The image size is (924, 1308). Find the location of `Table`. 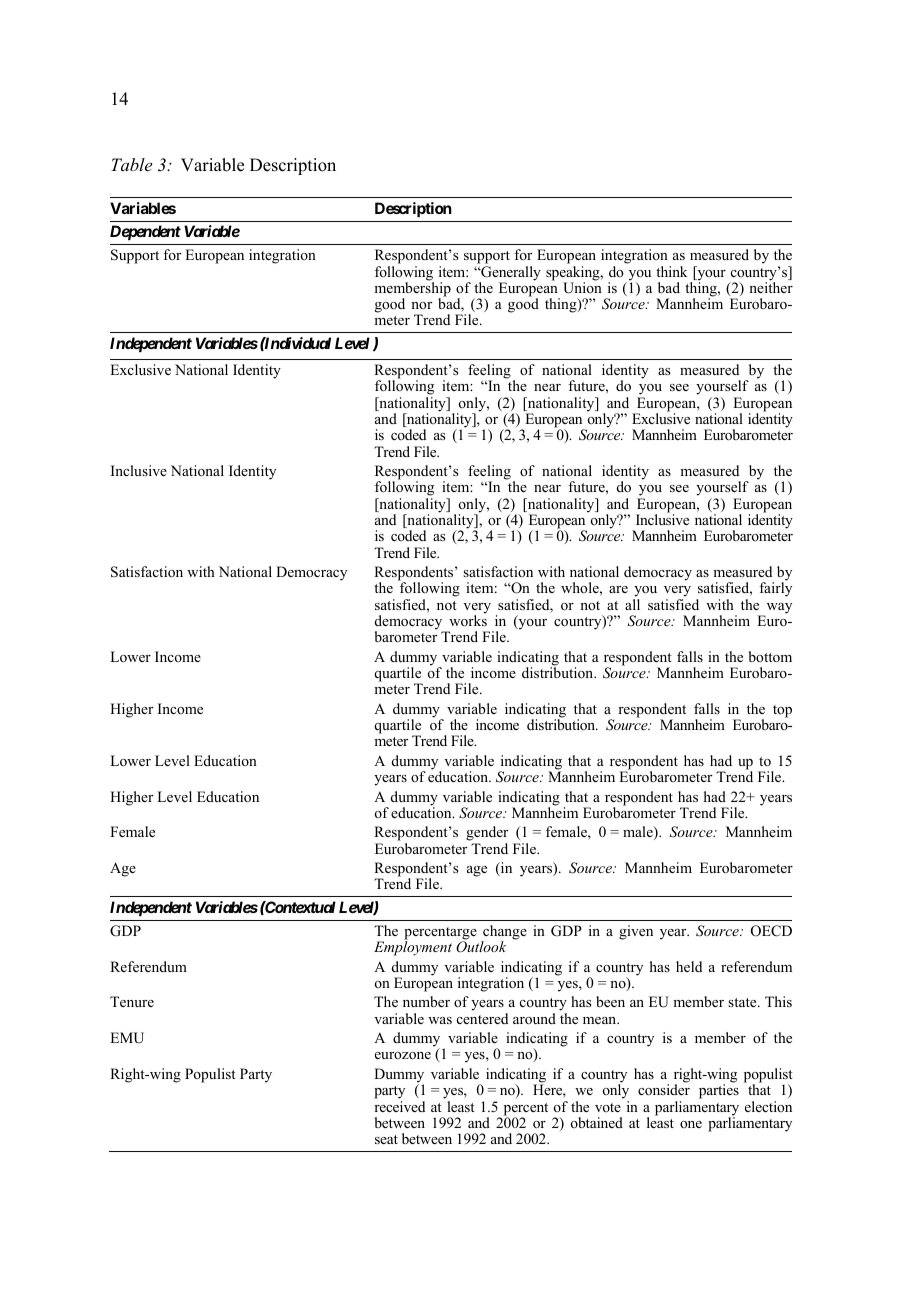

Table is located at coordinates (131, 164).
